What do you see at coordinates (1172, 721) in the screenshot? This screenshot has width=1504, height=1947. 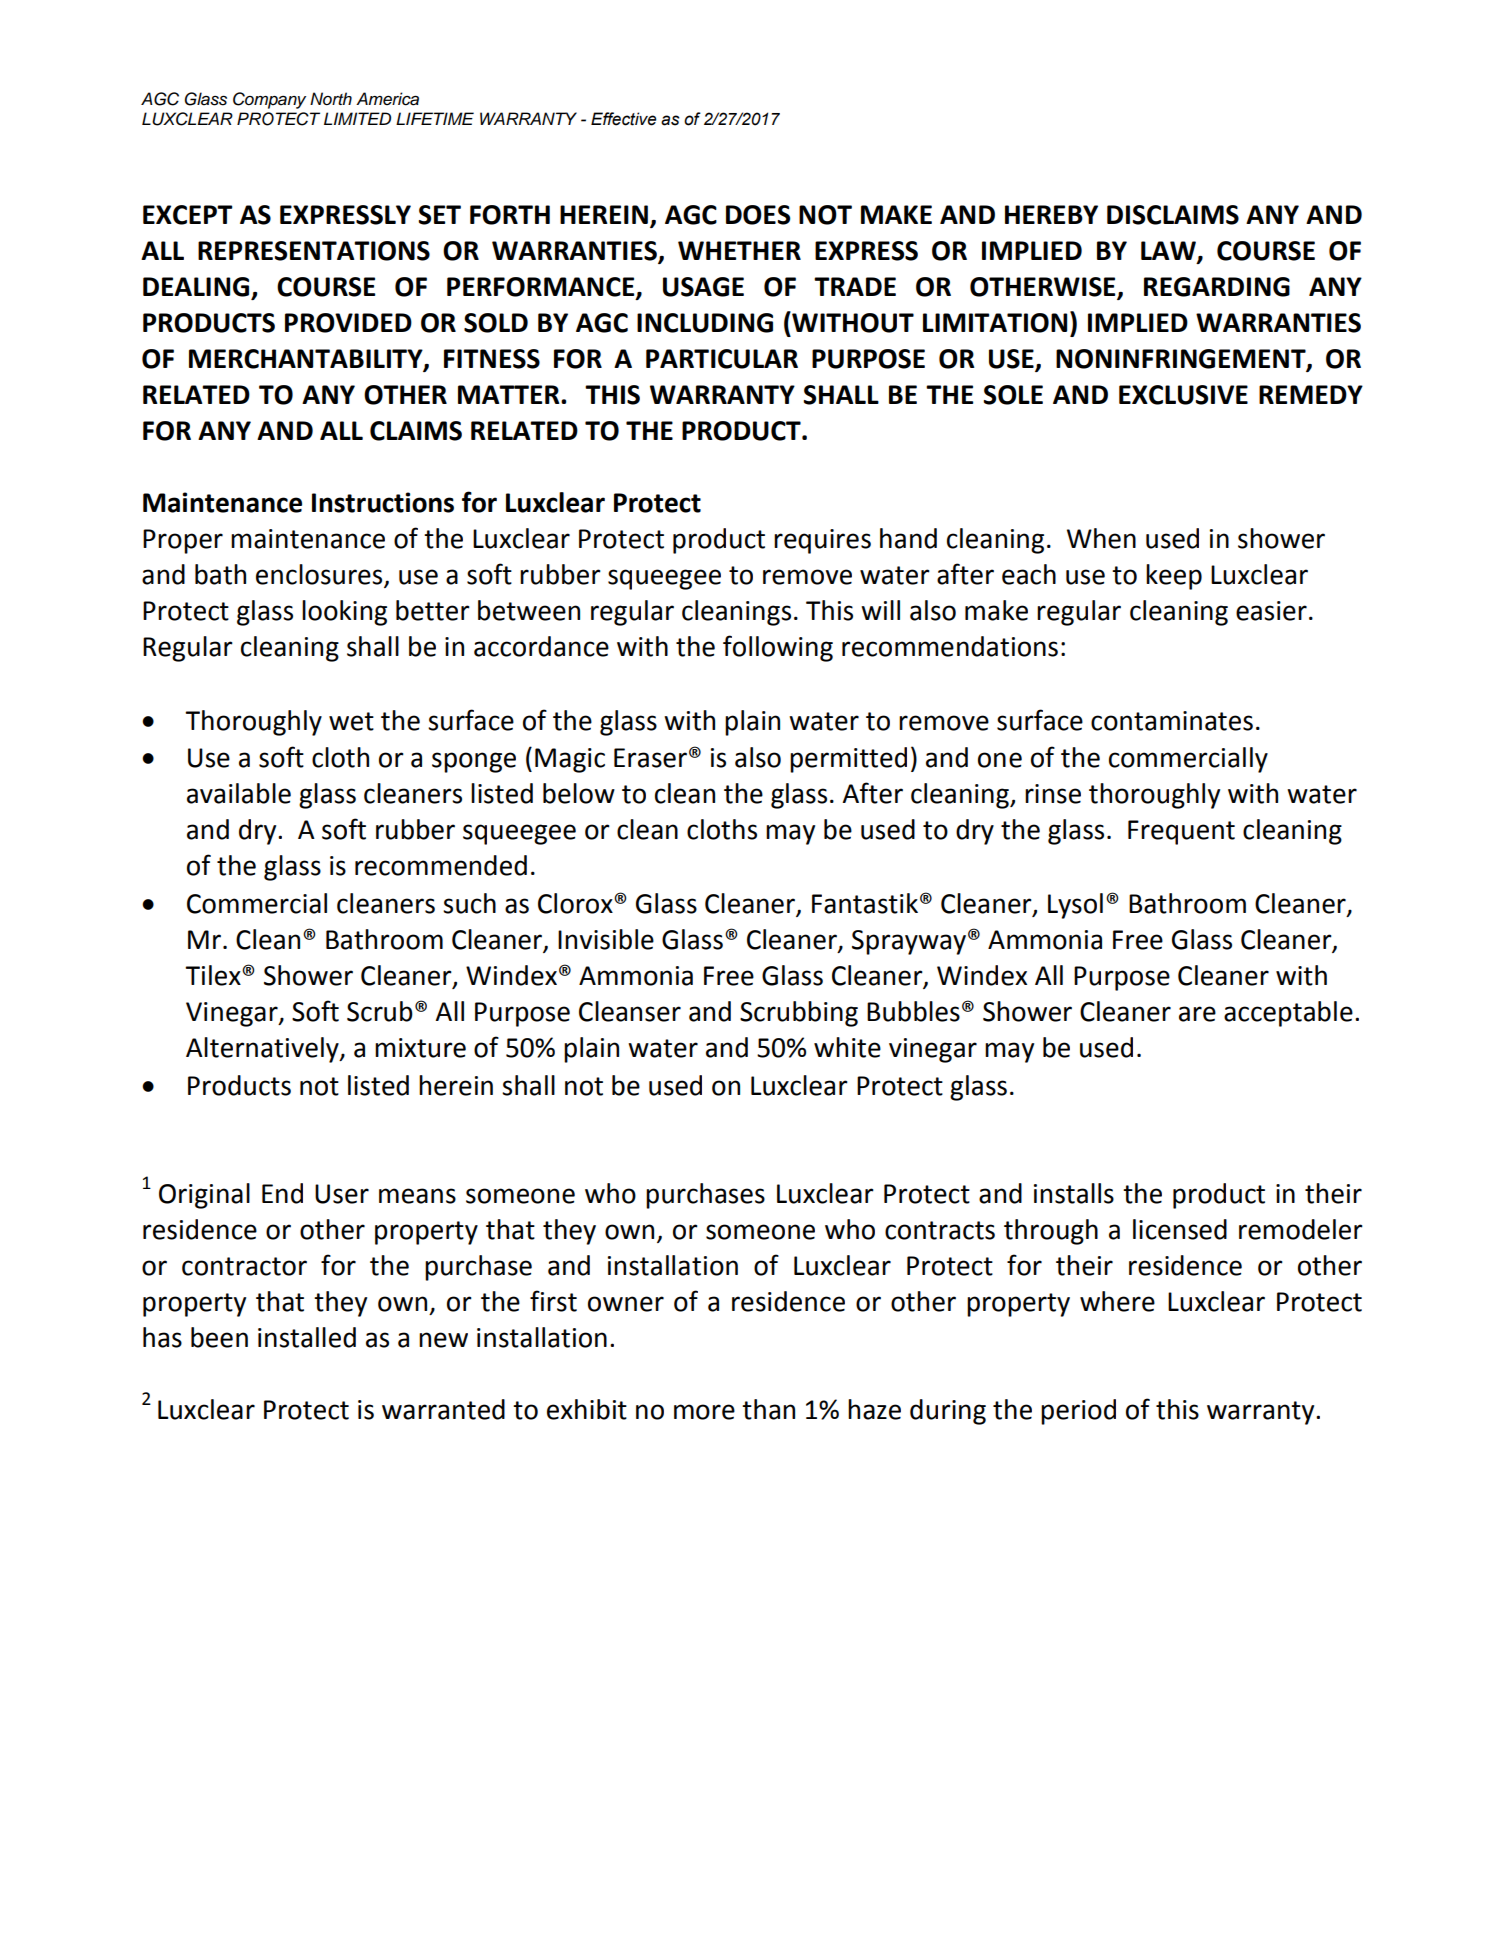 I see `contaminates` at bounding box center [1172, 721].
